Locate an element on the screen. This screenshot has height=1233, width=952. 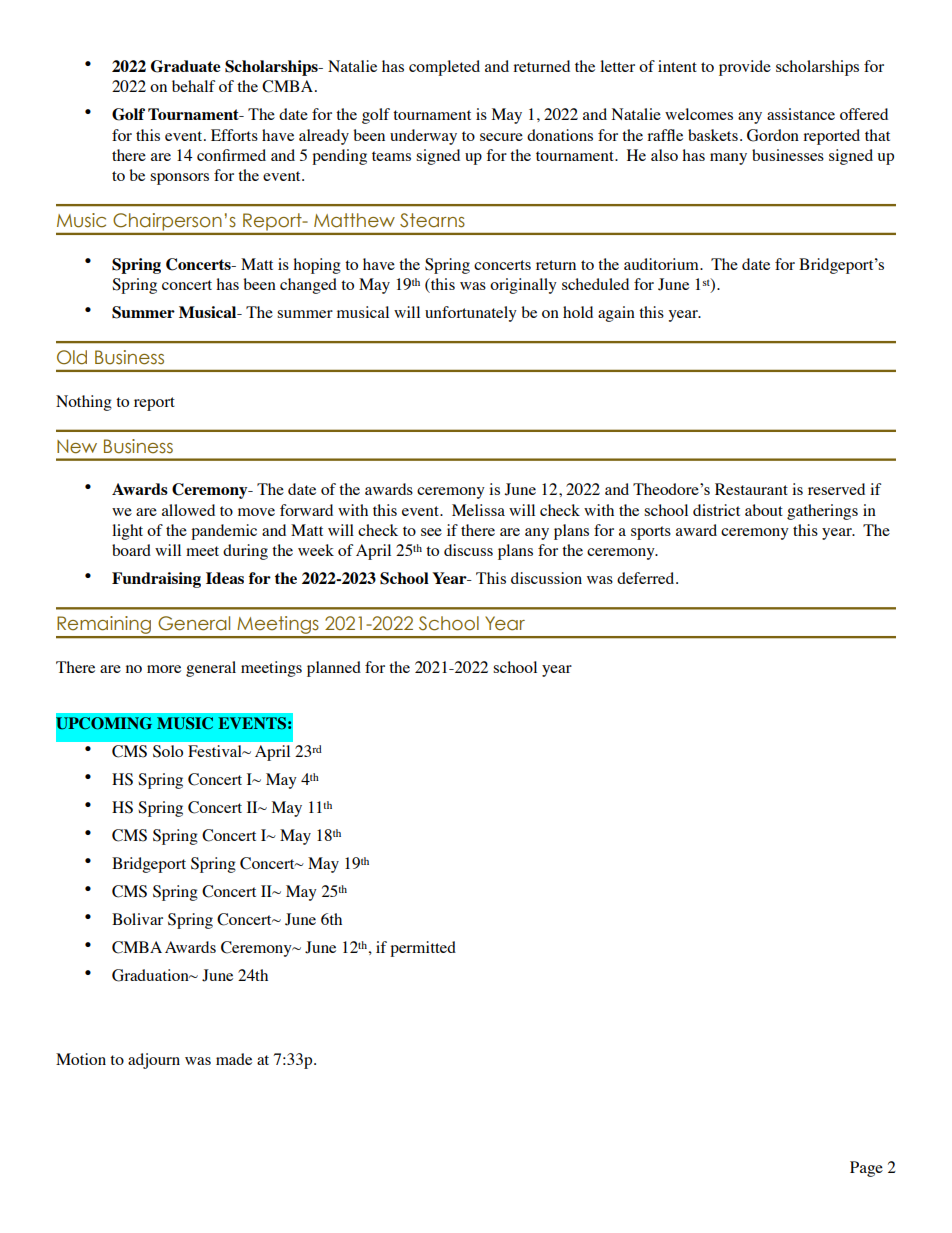
behalf is located at coordinates (193, 86).
